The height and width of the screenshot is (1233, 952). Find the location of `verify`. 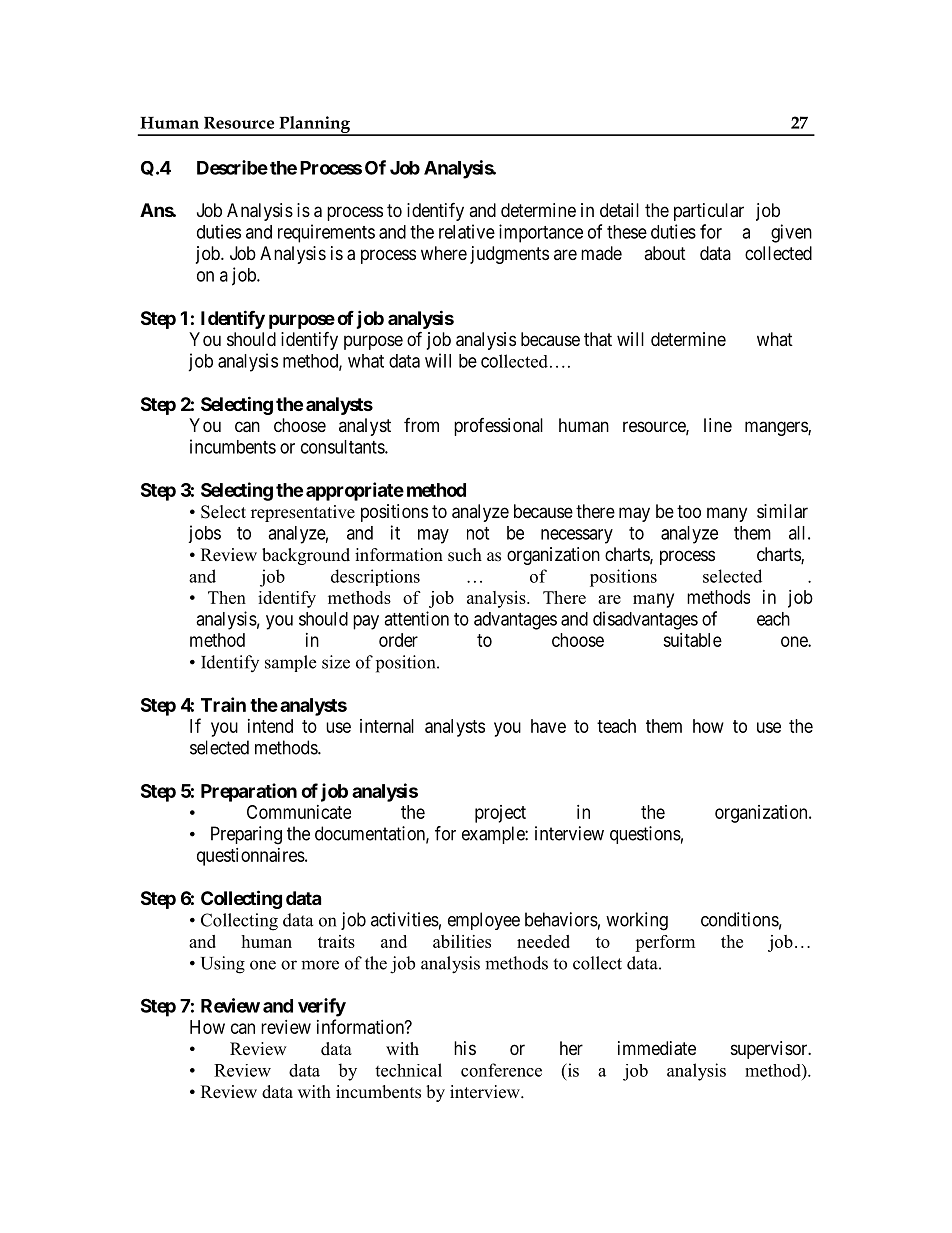

verify is located at coordinates (322, 1007).
